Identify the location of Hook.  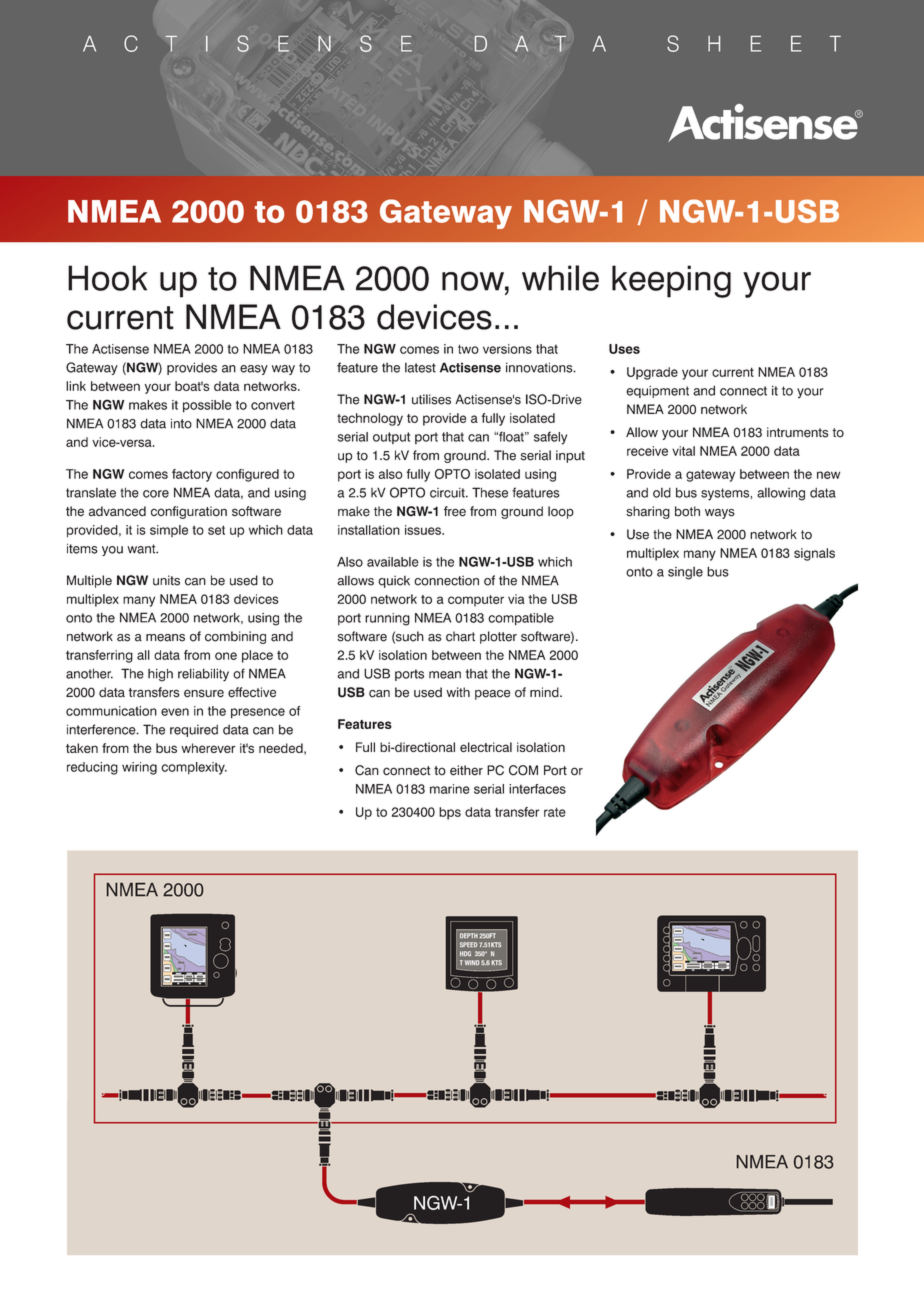
(107, 278).
